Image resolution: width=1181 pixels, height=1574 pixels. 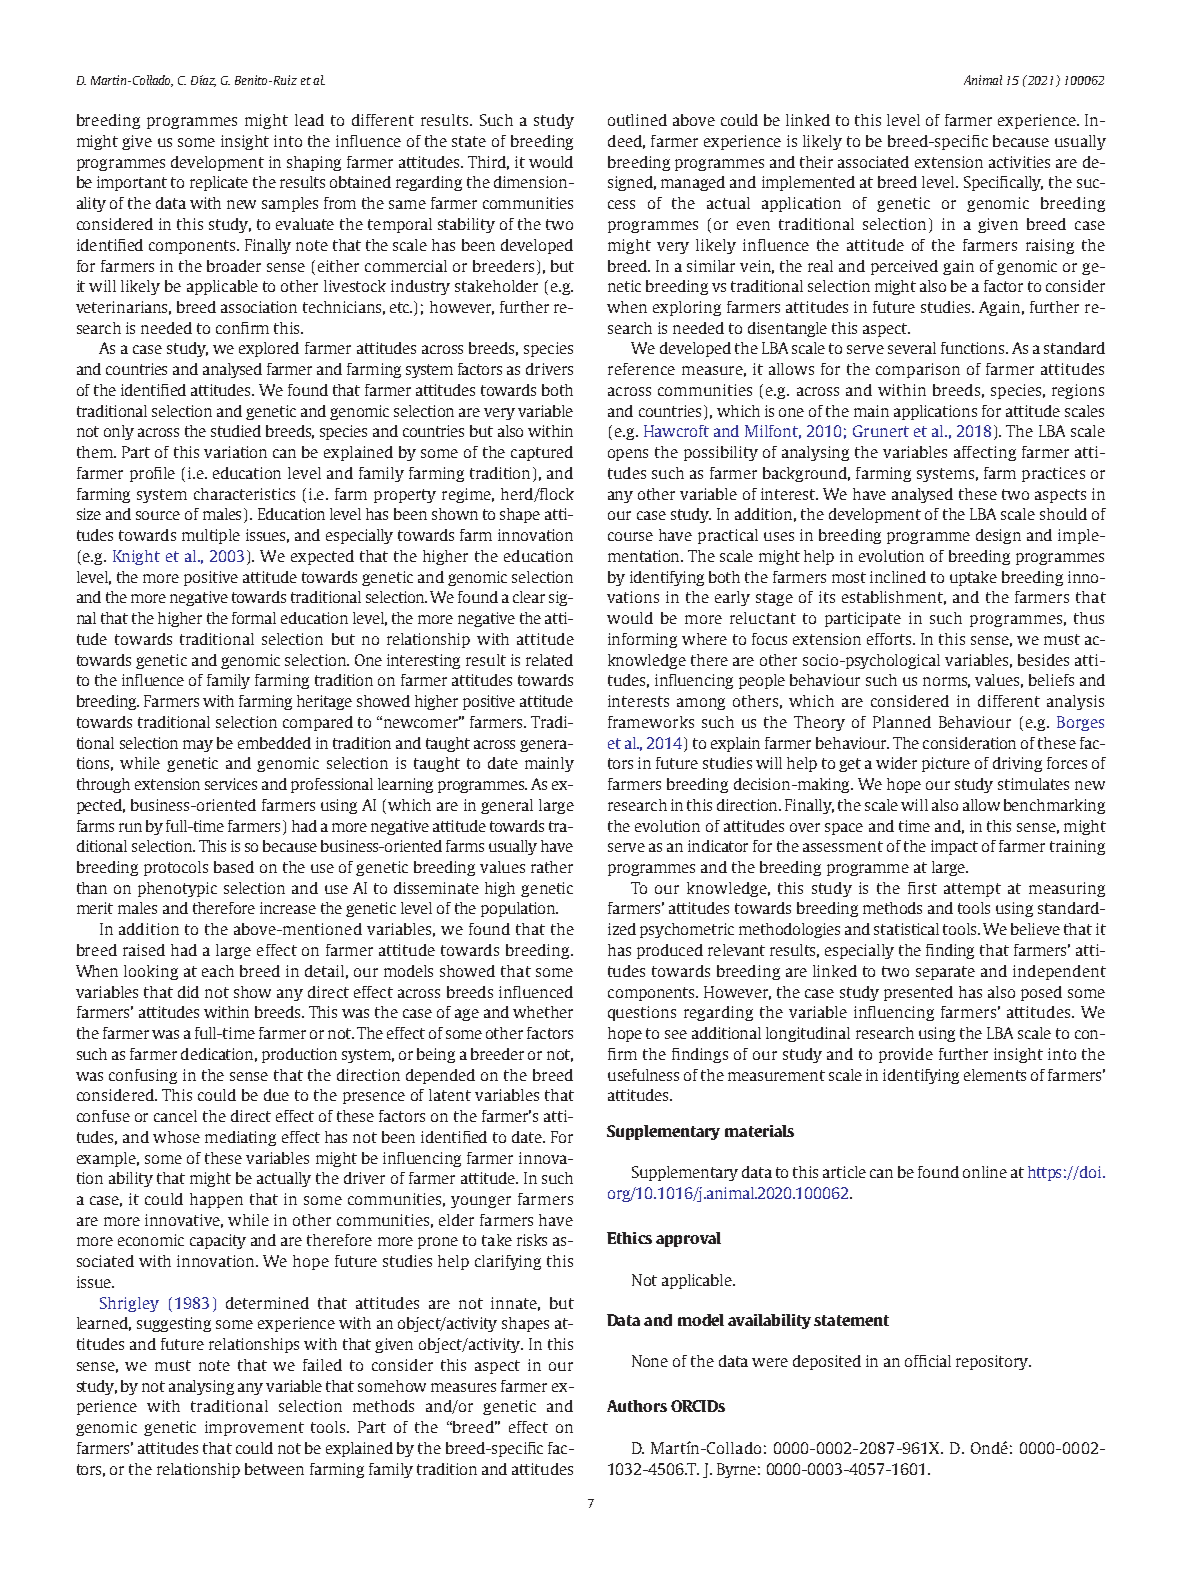 What do you see at coordinates (231, 784) in the screenshot?
I see `services` at bounding box center [231, 784].
